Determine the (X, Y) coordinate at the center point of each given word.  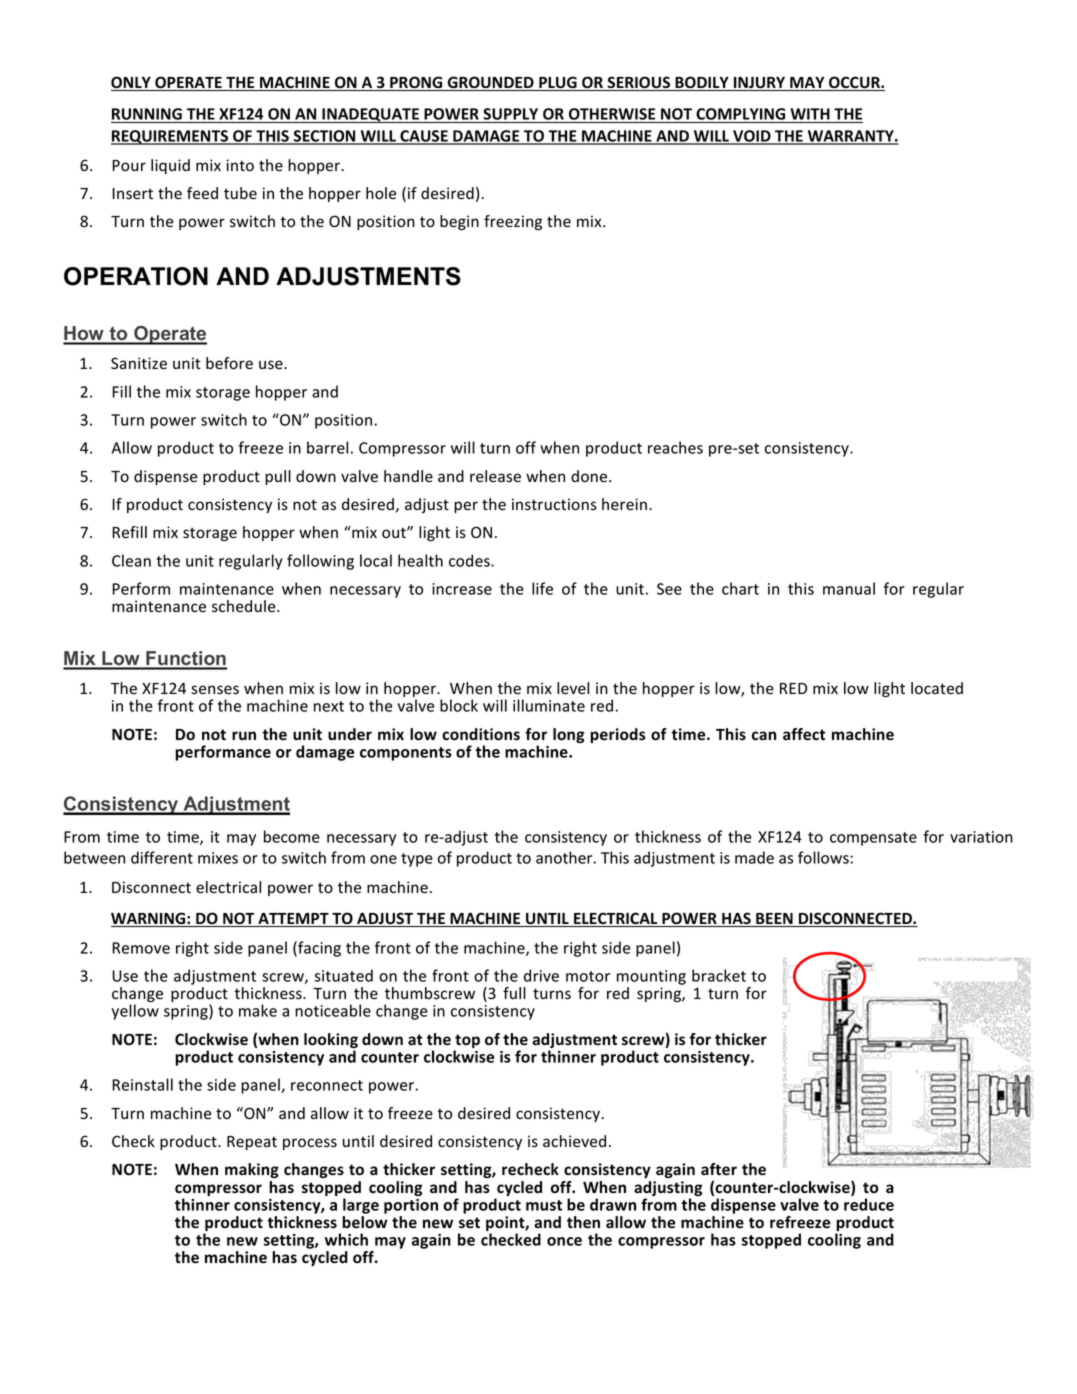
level (573, 688)
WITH (810, 114)
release (495, 476)
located (937, 688)
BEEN (774, 920)
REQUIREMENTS (170, 137)
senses (215, 690)
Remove (141, 948)
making (252, 1170)
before (229, 363)
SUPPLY (511, 115)
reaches (675, 447)
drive (541, 975)
